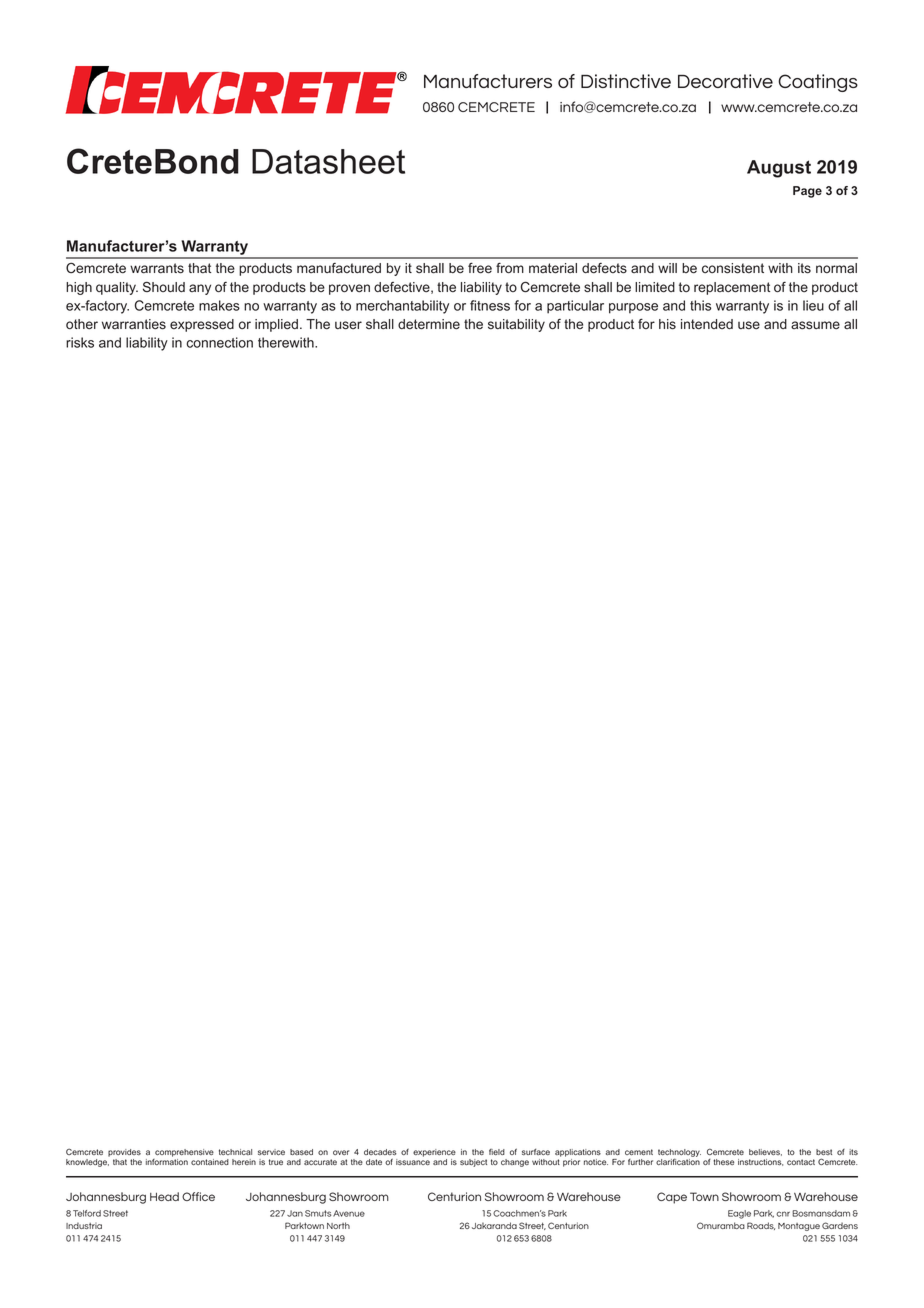 Image resolution: width=924 pixels, height=1308 pixels. What do you see at coordinates (760, 1162) in the screenshot?
I see `instructions` at bounding box center [760, 1162].
